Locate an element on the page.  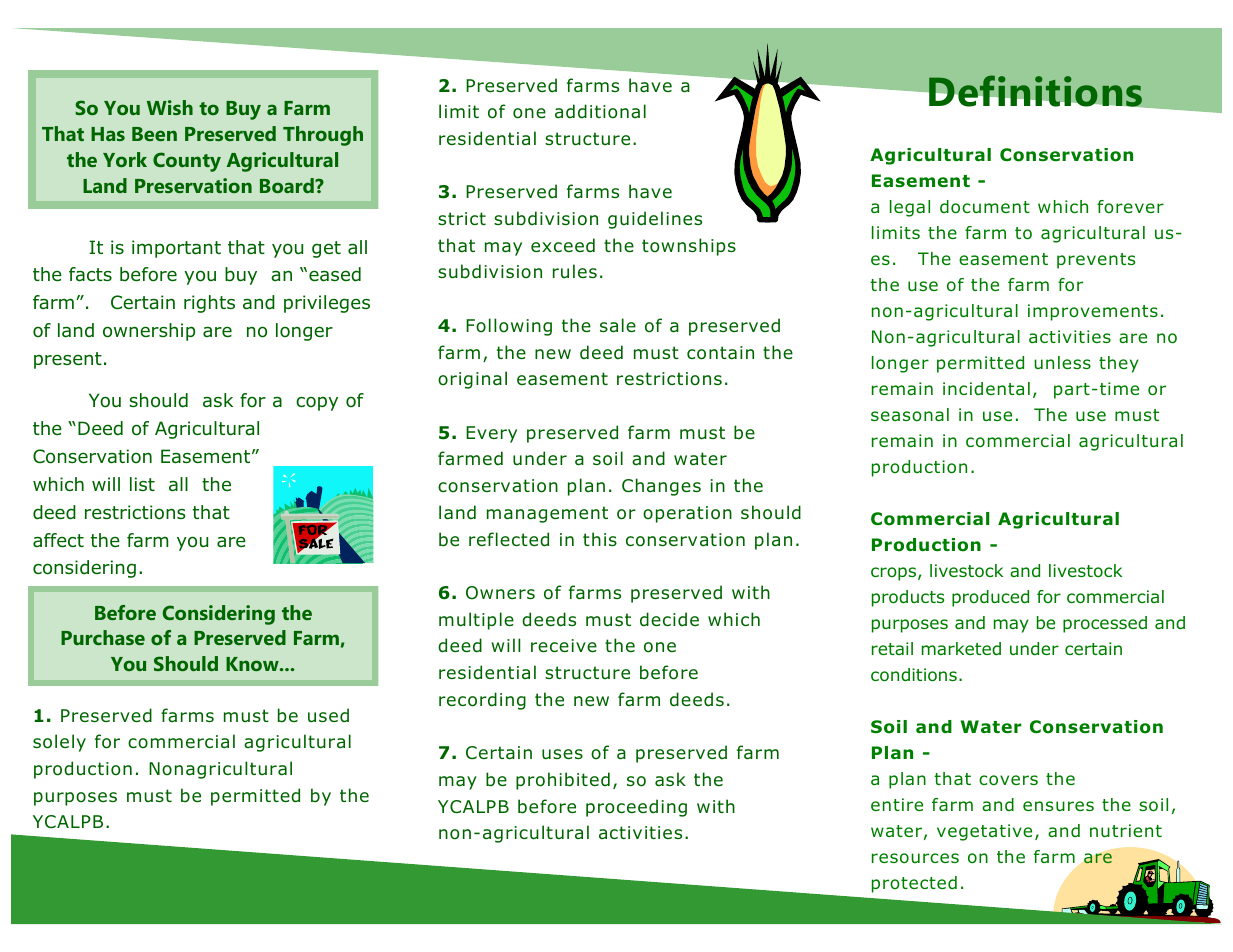
additional is located at coordinates (600, 111).
